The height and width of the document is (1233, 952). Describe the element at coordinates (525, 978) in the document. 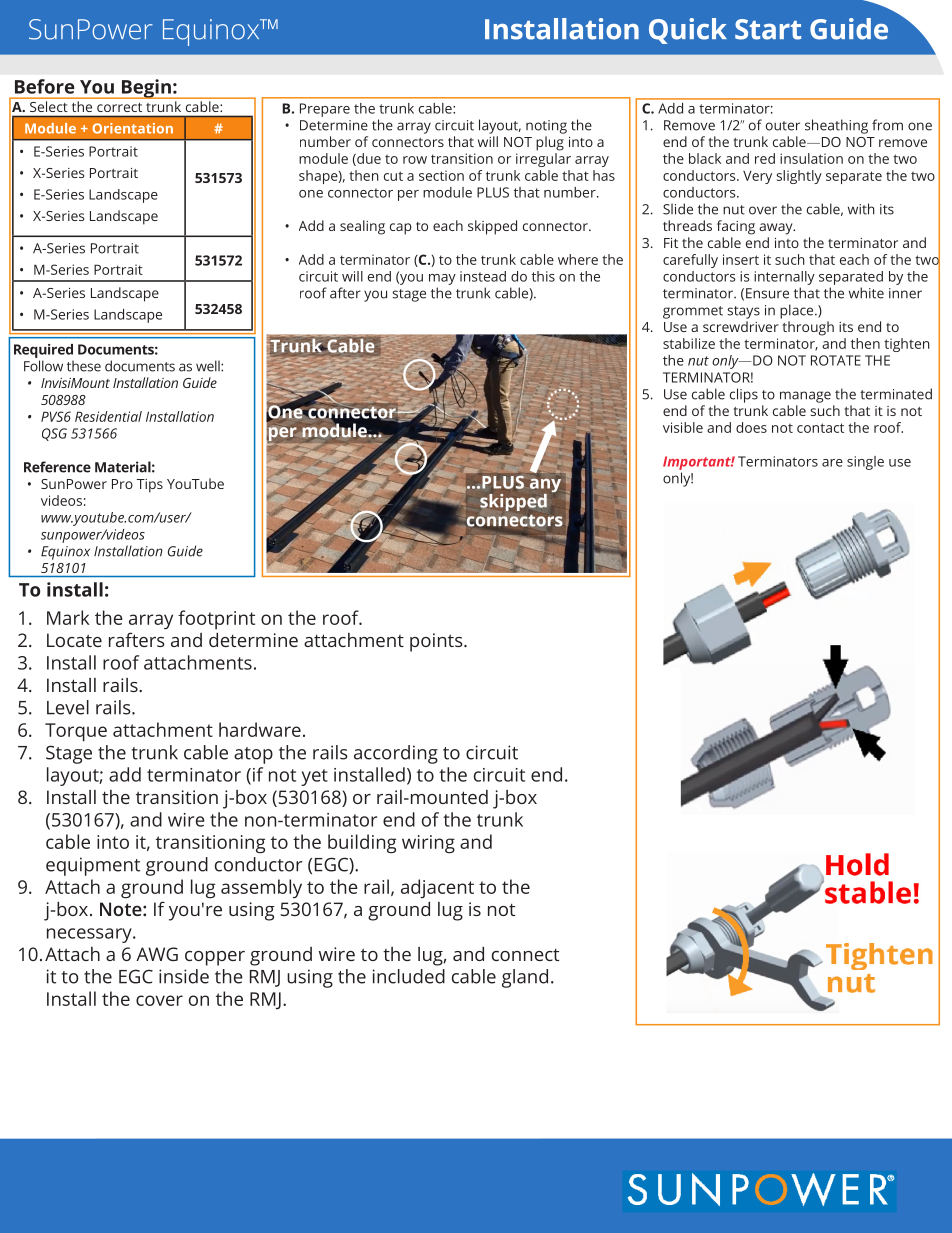

I see `gland` at that location.
